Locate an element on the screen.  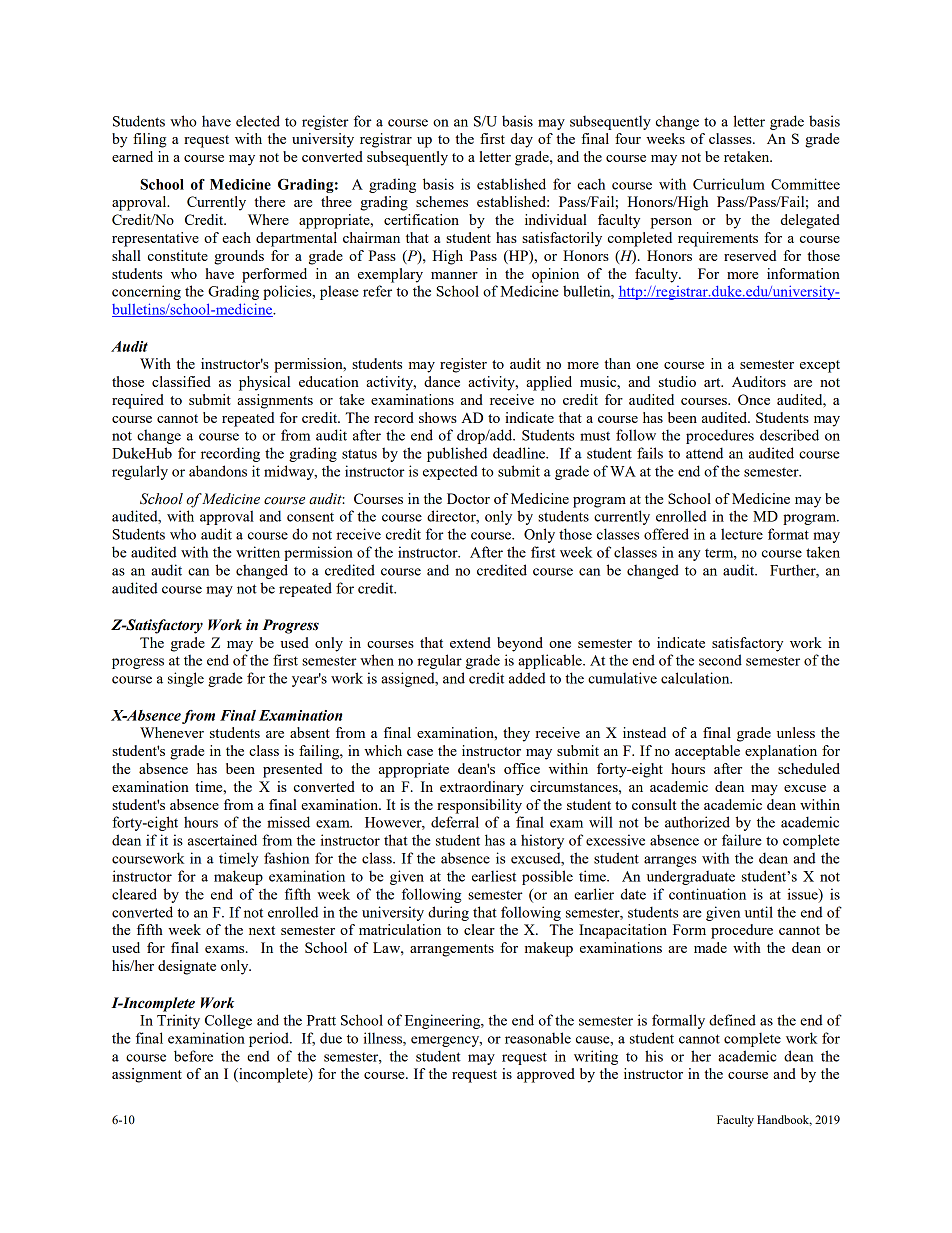
ascertained is located at coordinates (222, 840).
